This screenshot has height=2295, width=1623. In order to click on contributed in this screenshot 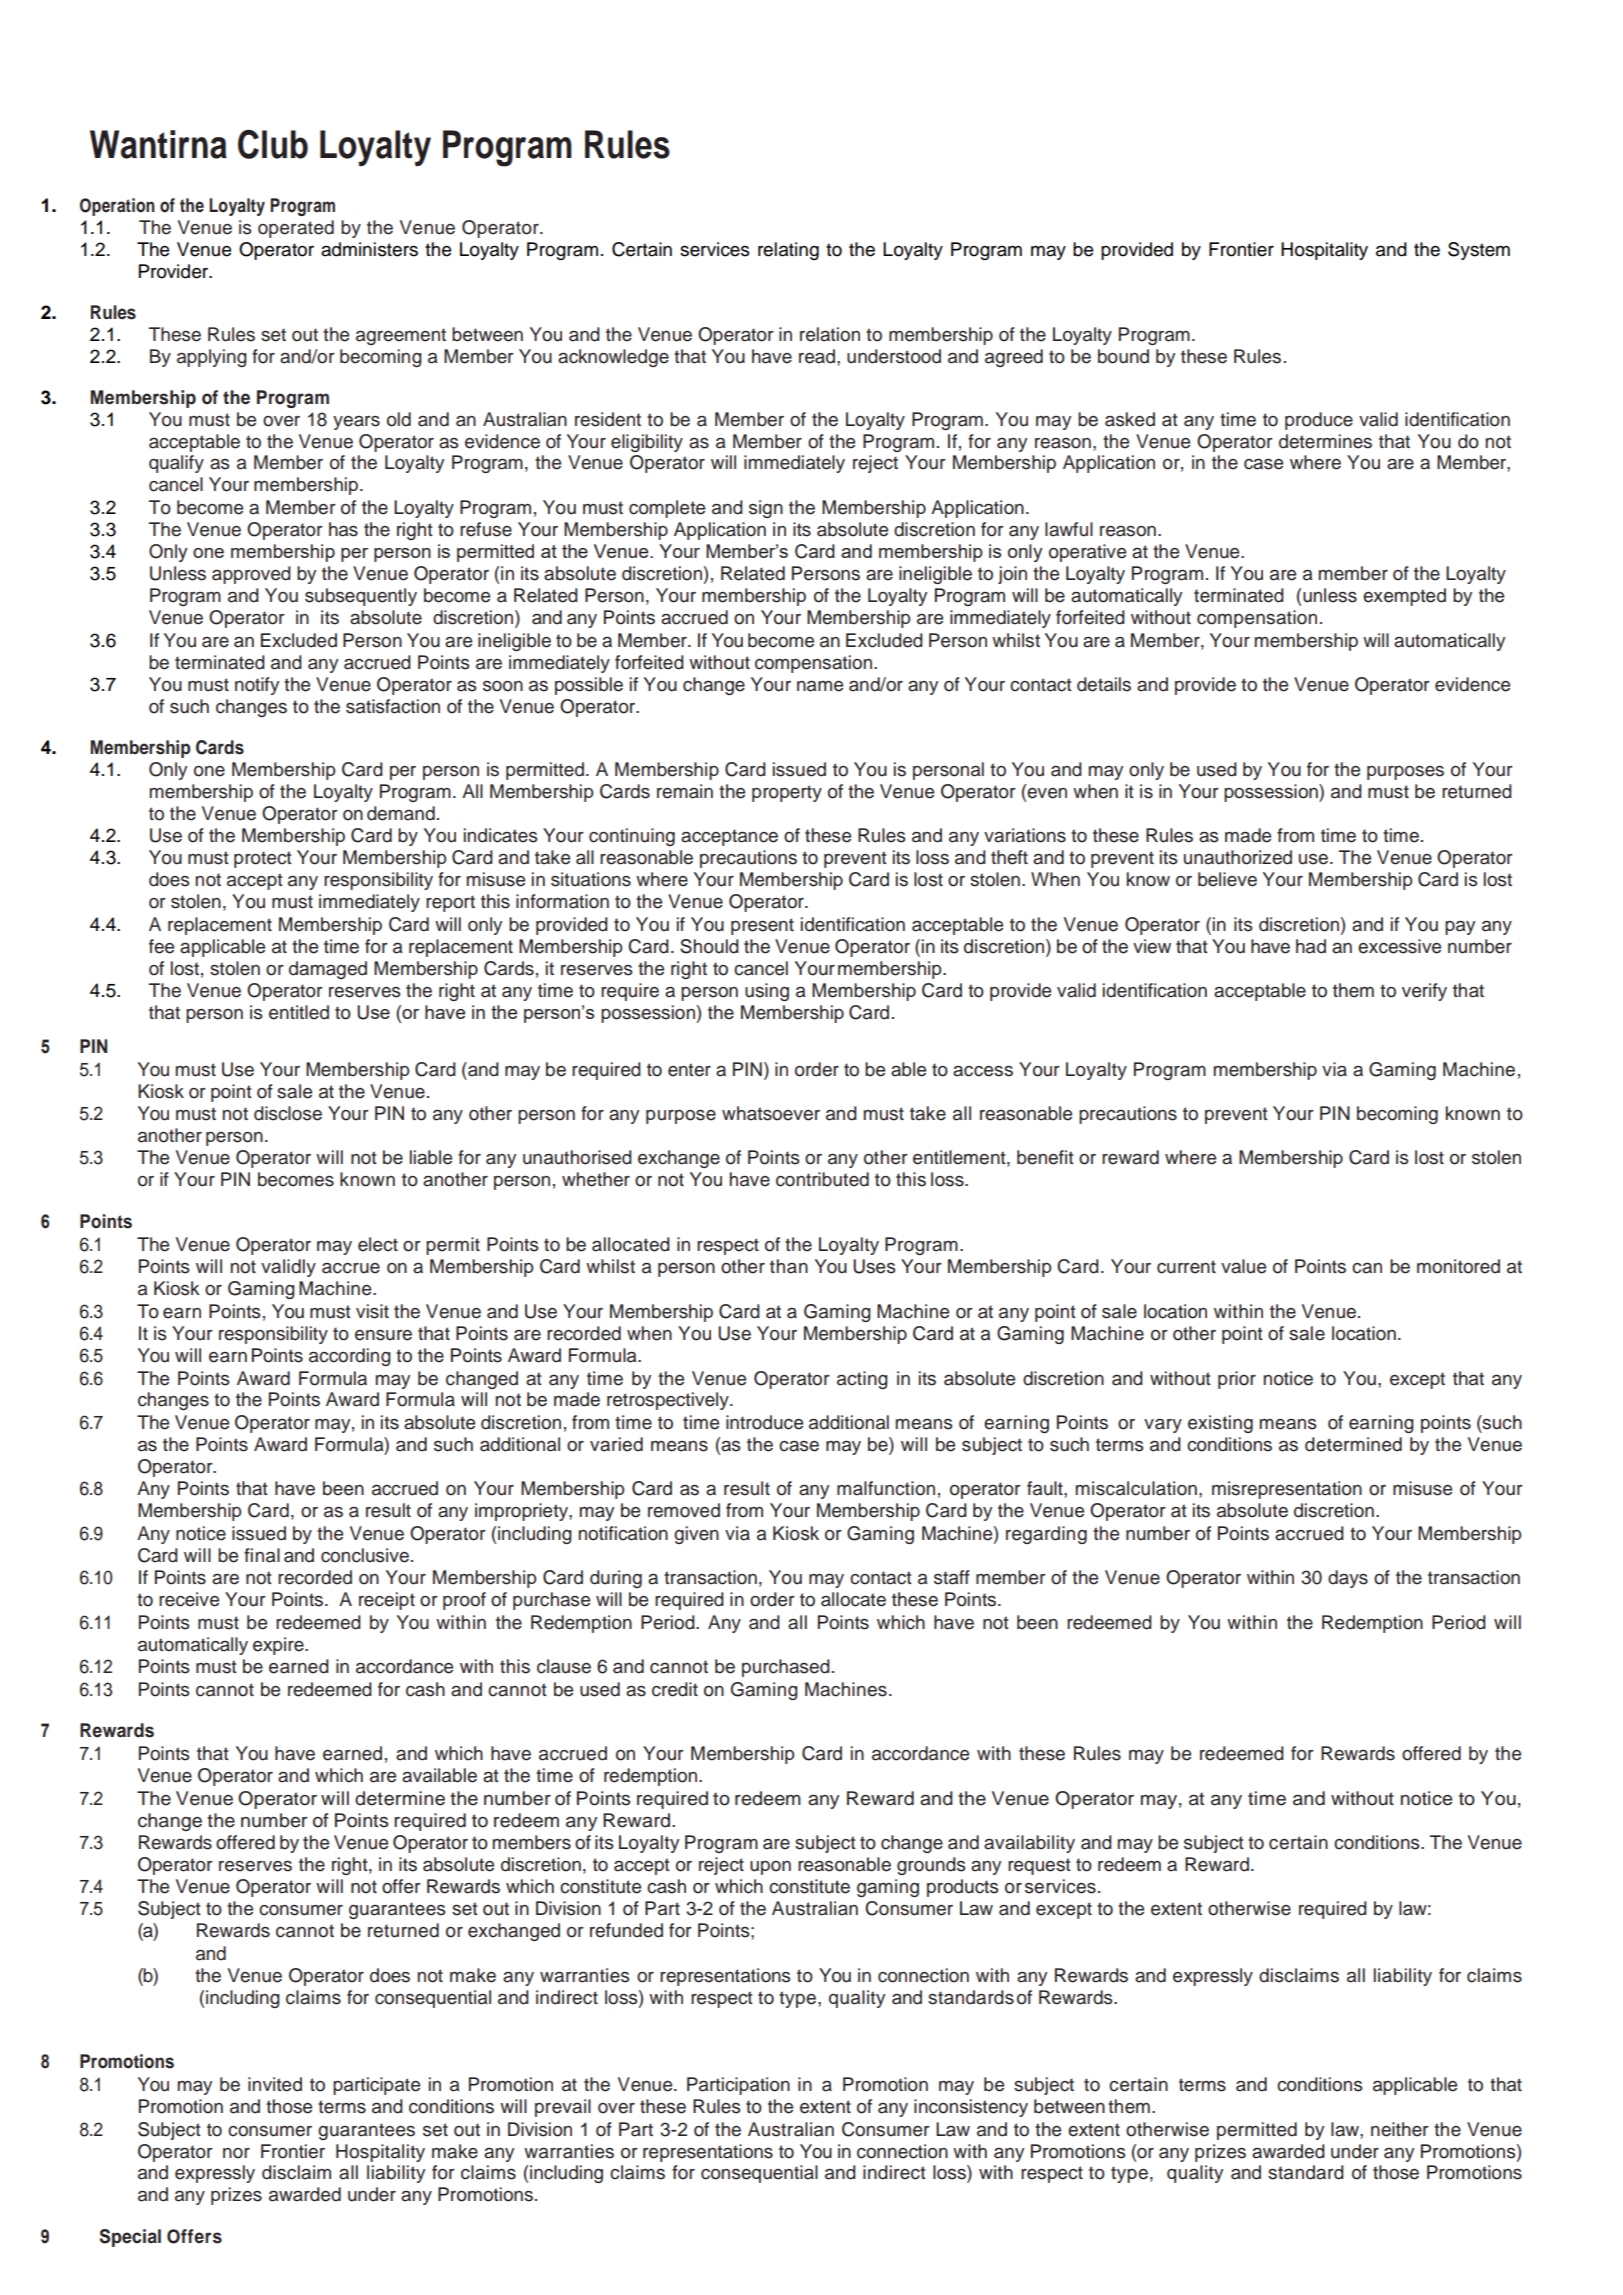, I will do `click(822, 1179)`.
